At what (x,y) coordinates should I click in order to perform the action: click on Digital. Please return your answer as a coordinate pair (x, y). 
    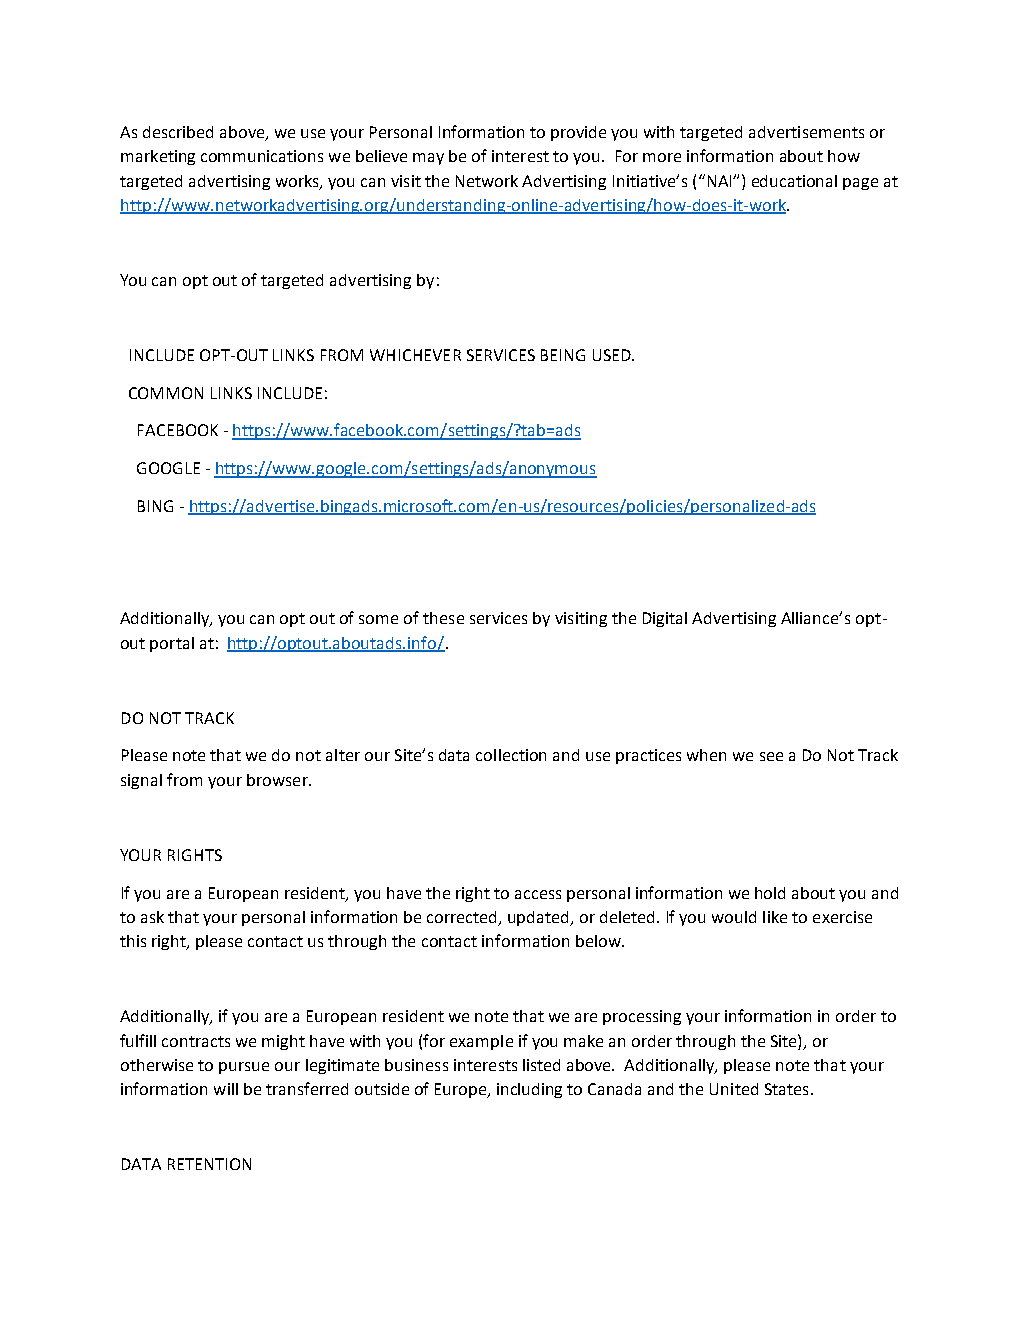
    Looking at the image, I should click on (665, 619).
